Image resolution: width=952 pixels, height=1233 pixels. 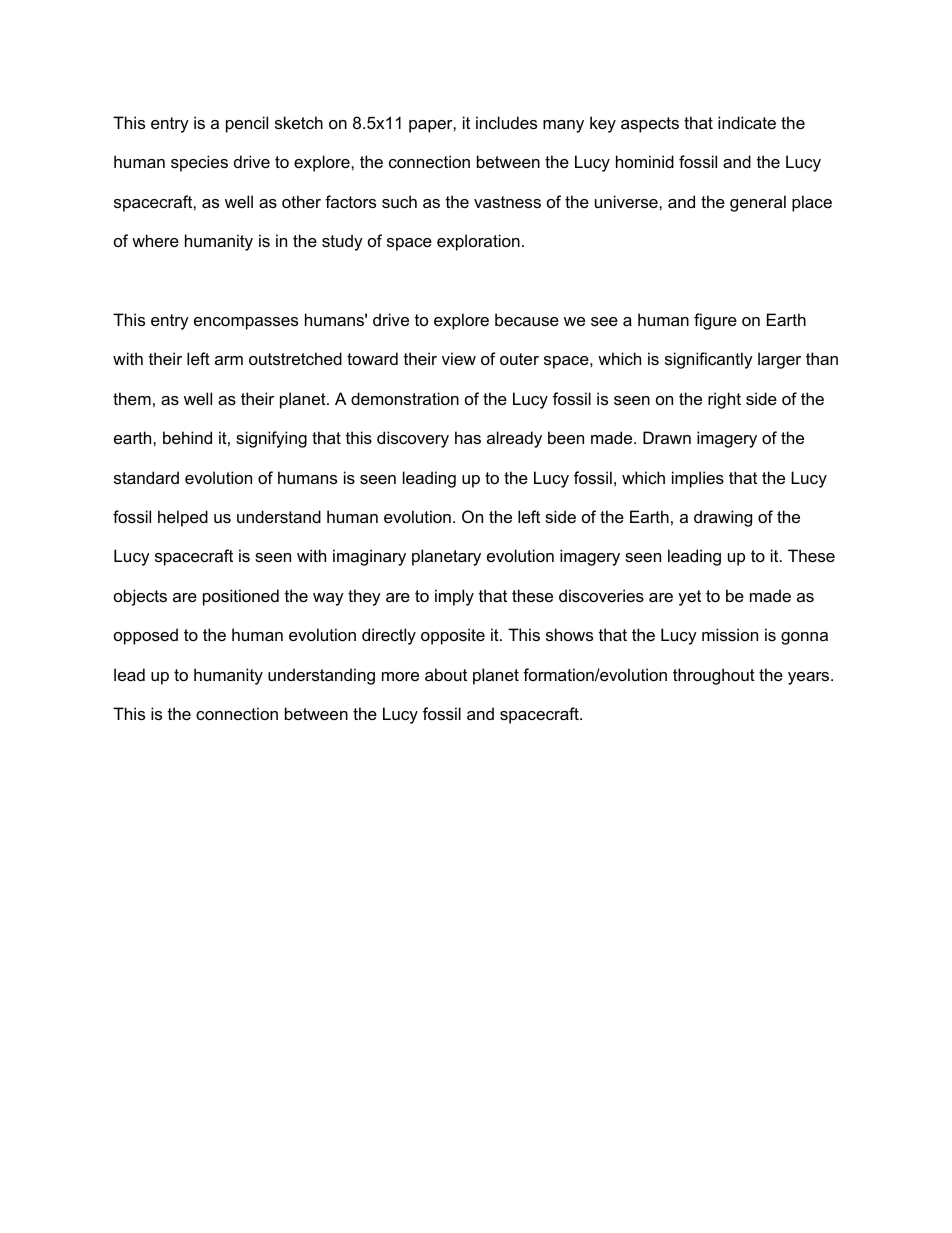 I want to click on right, so click(x=724, y=400).
